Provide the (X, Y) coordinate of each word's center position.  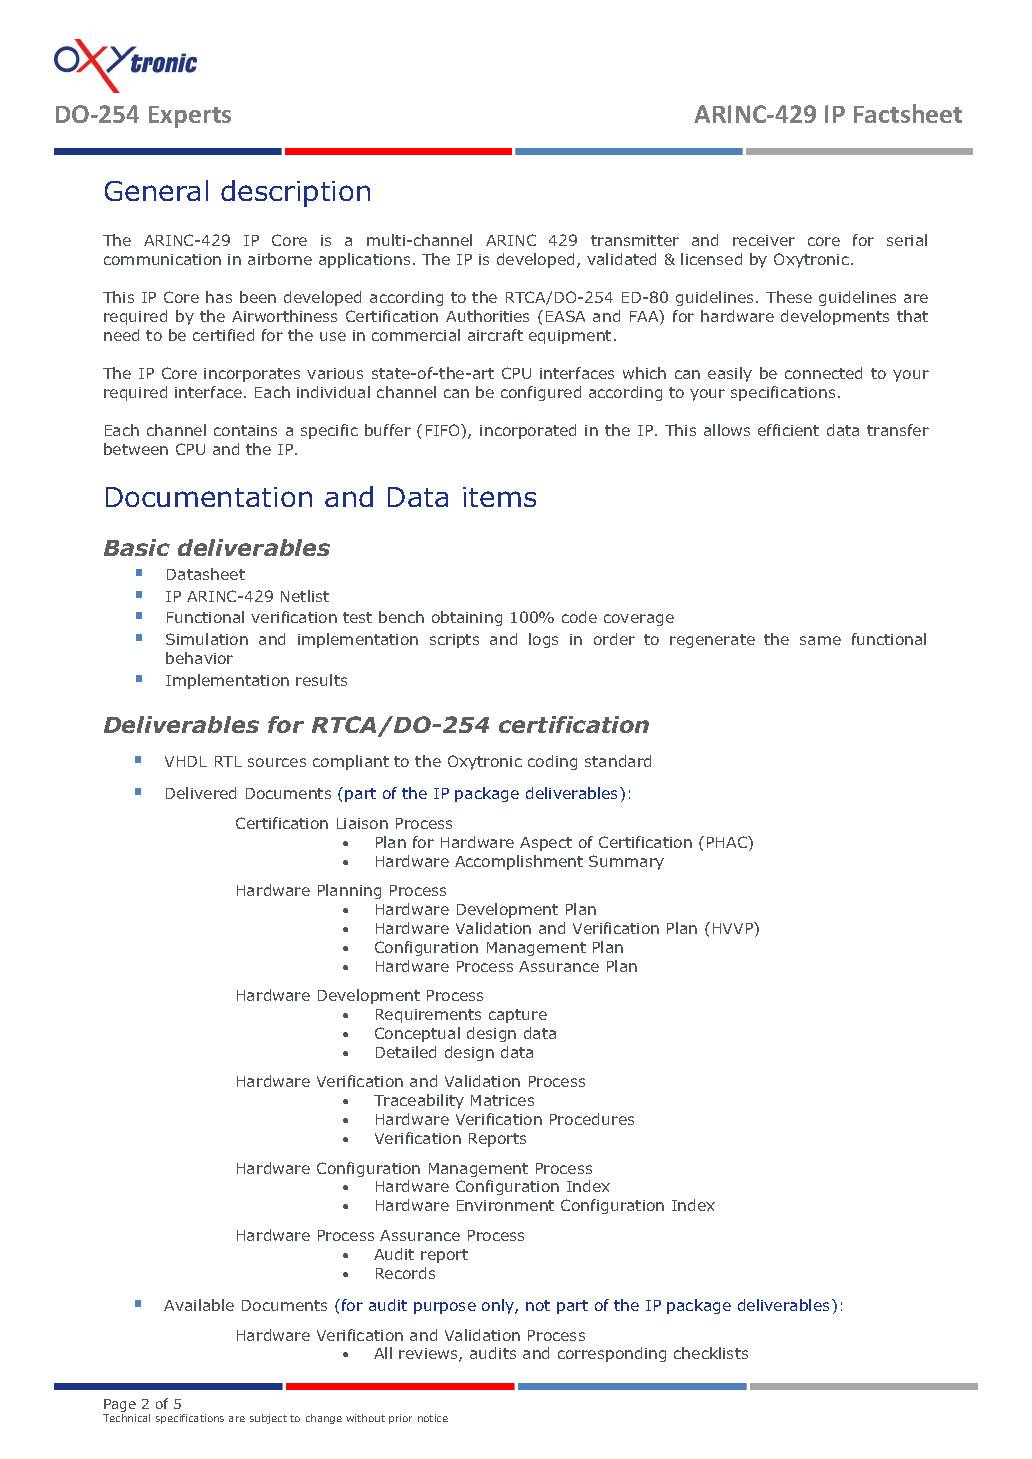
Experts (190, 117)
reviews (429, 1355)
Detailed (406, 1052)
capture (518, 1016)
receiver (764, 240)
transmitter (635, 240)
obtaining (467, 618)
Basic (137, 547)
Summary (626, 862)
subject (268, 1419)
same (820, 640)
